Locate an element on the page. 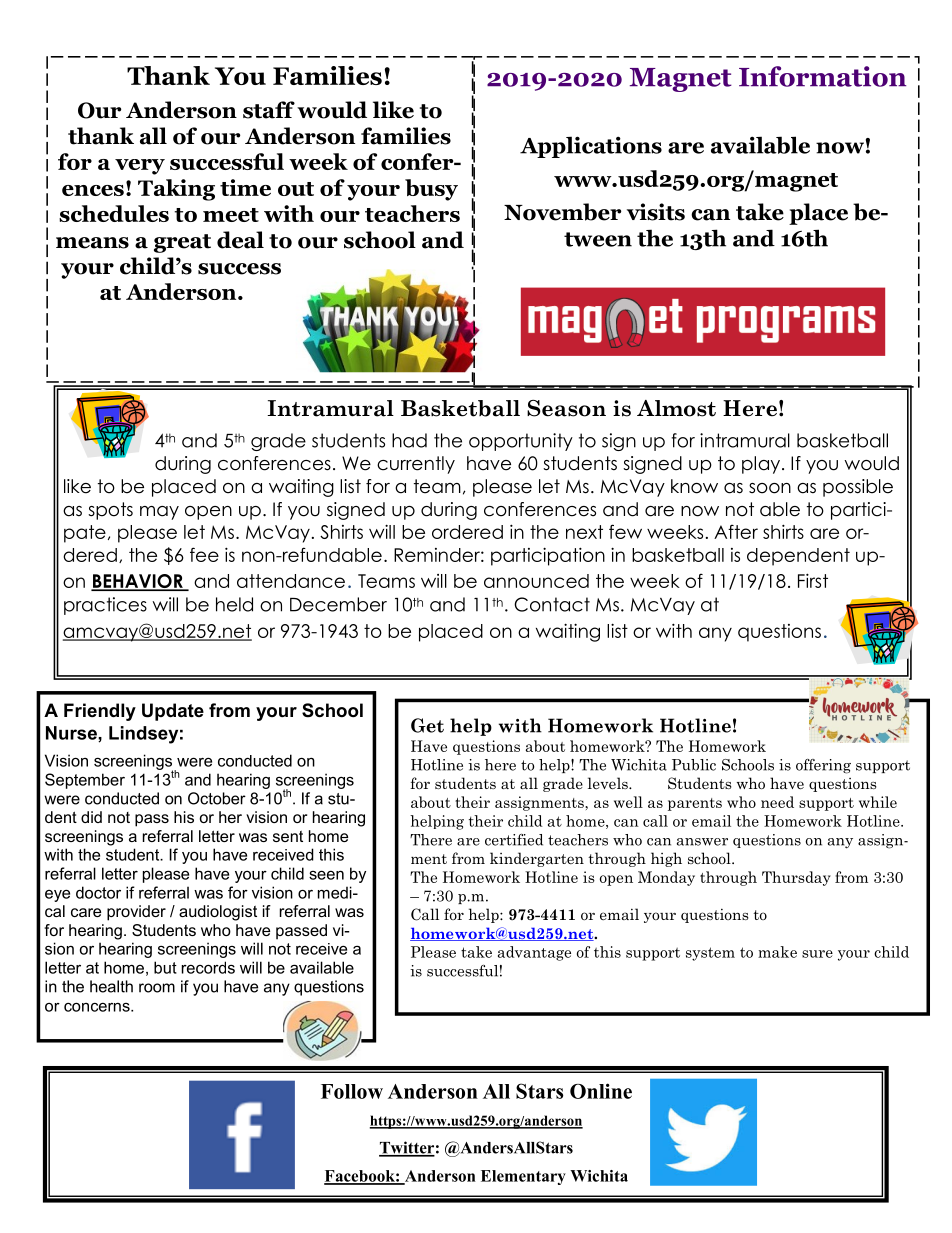 Image resolution: width=952 pixels, height=1233 pixels. October is located at coordinates (217, 798).
